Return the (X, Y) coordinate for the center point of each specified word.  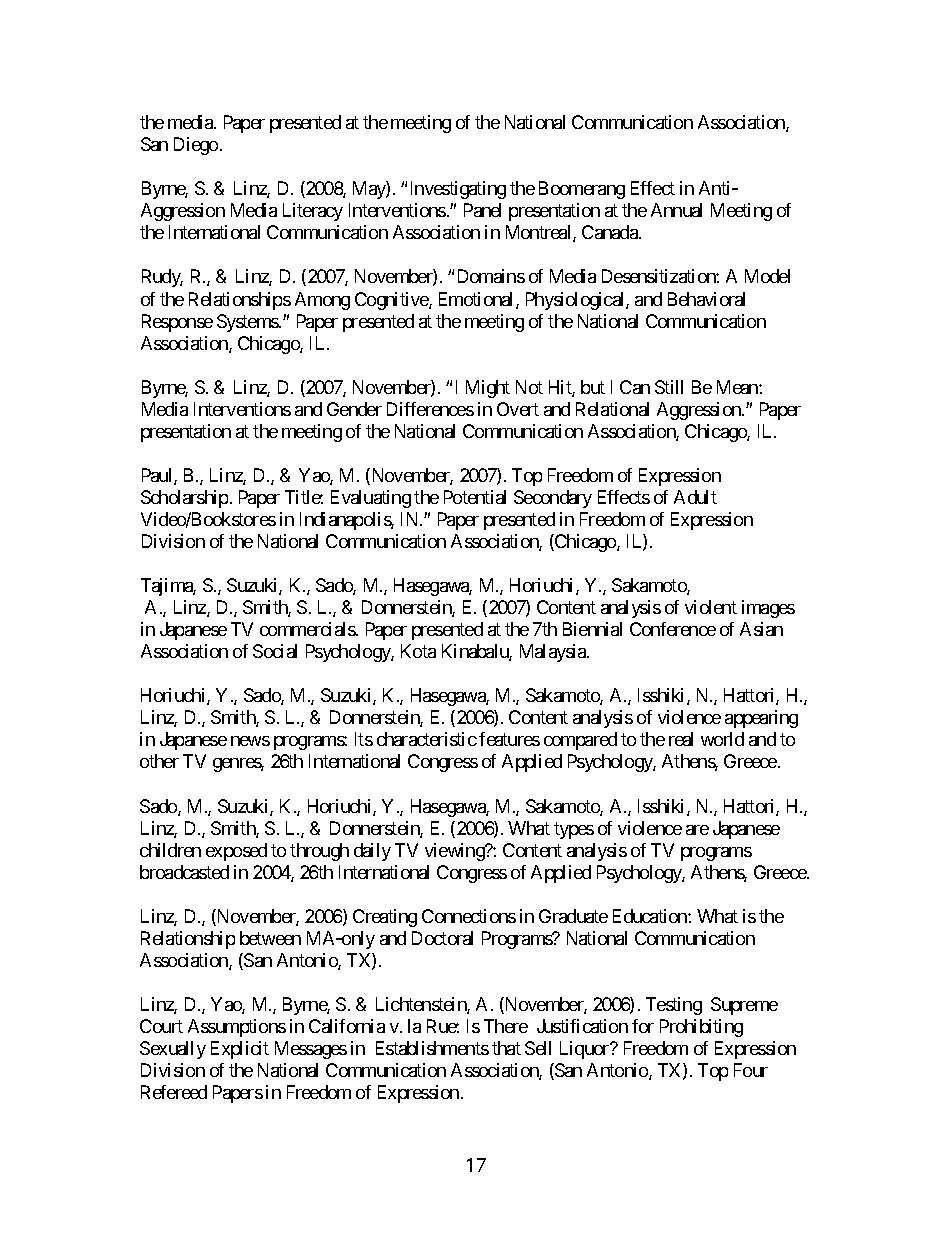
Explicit (240, 1050)
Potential (475, 497)
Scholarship (184, 499)
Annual (676, 210)
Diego (196, 146)
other (159, 761)
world (722, 739)
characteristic (427, 739)
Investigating (458, 190)
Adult (695, 497)
